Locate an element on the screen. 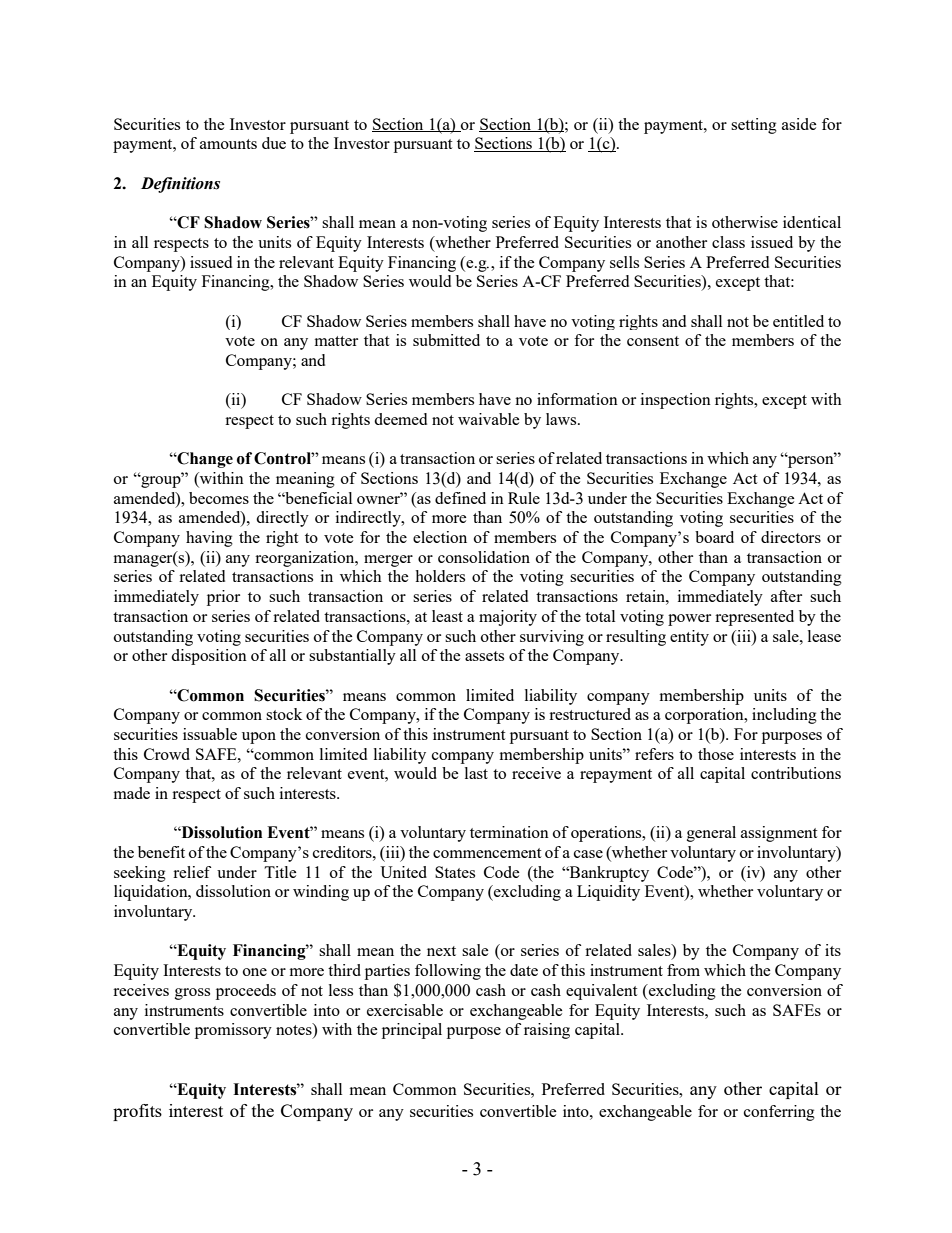 This screenshot has width=952, height=1233. majority is located at coordinates (508, 618).
